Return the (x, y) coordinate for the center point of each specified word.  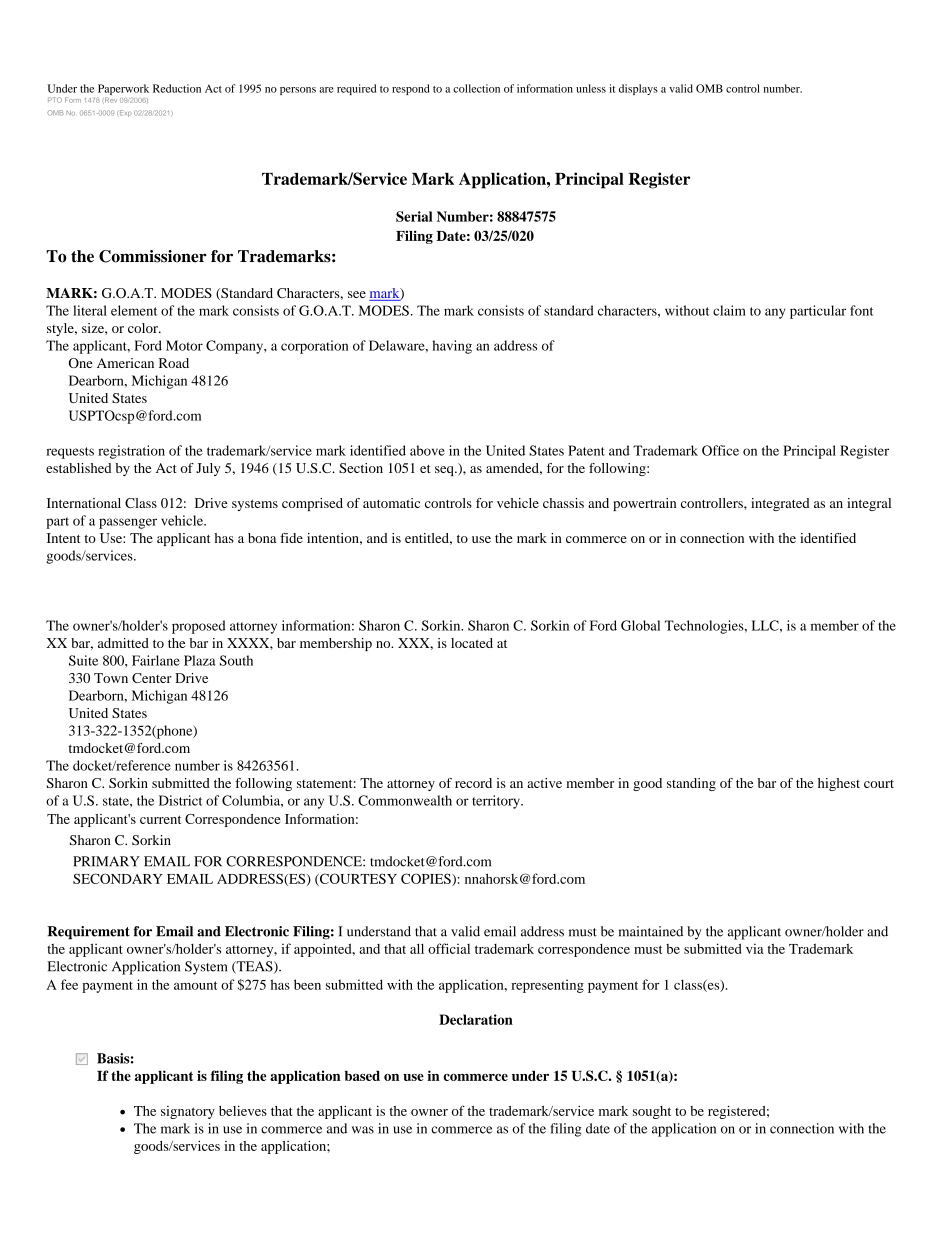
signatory (188, 1112)
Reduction (177, 88)
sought (652, 1112)
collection (476, 88)
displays (638, 89)
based (362, 1076)
